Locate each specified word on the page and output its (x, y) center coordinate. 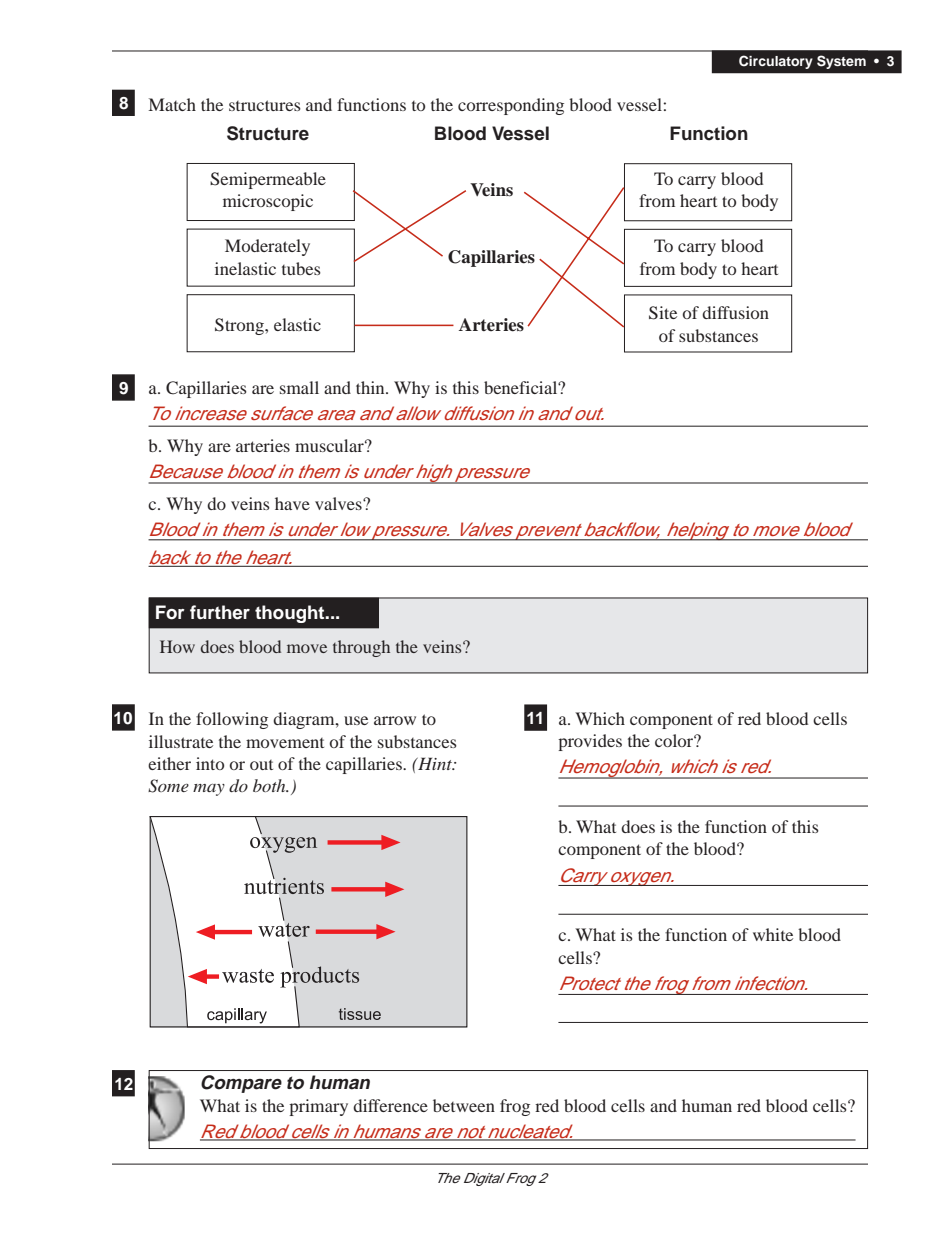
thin (371, 387)
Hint (435, 763)
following (232, 720)
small (299, 387)
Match (172, 104)
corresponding (511, 106)
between (464, 1105)
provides (590, 742)
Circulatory (776, 62)
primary (318, 1107)
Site (663, 313)
